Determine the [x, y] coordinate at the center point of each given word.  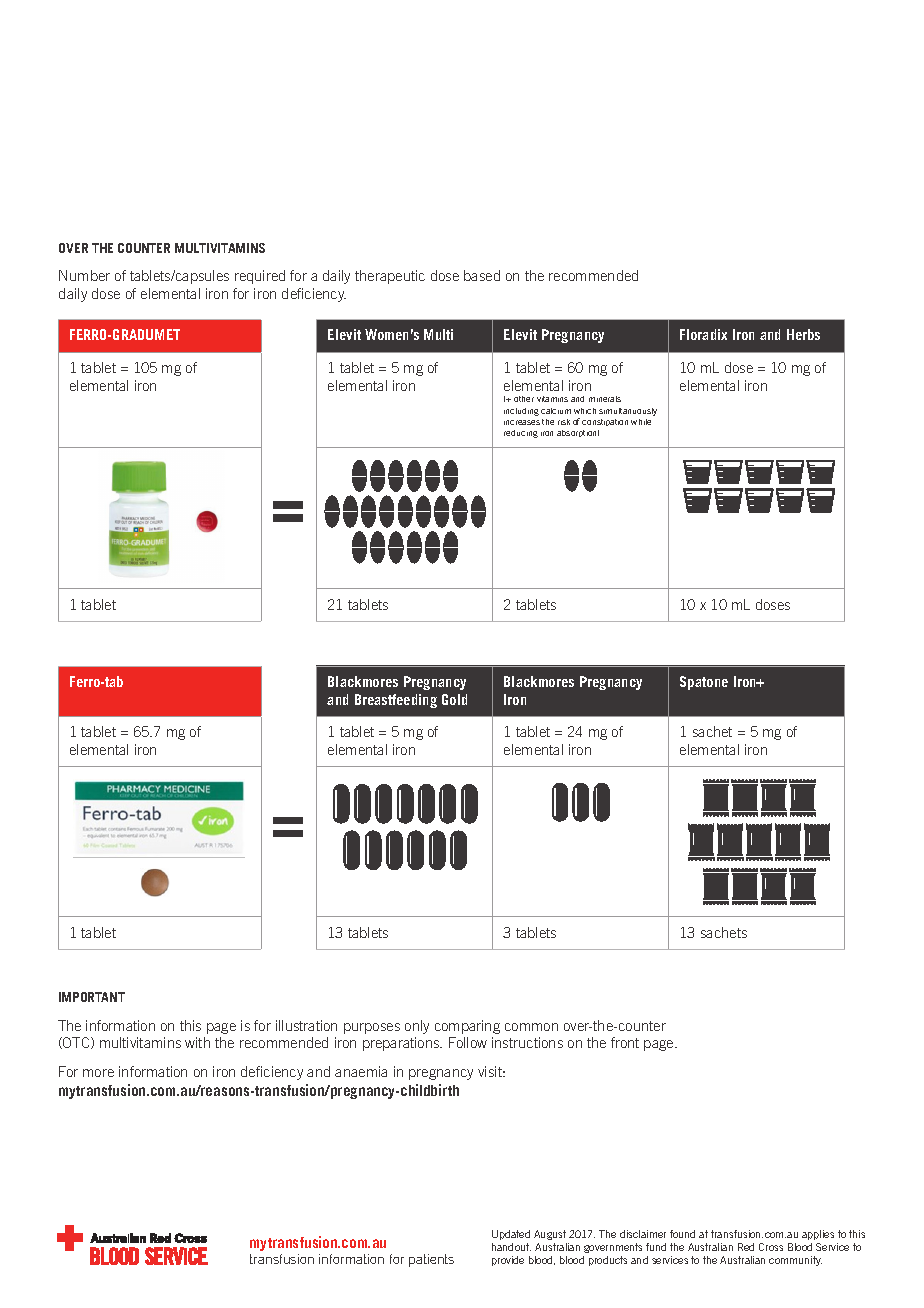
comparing [467, 1027]
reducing [521, 434]
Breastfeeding [396, 701]
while [641, 422]
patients [431, 1260]
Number [84, 275]
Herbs [803, 334]
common [531, 1027]
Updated [511, 1235]
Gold [454, 699]
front [625, 1042]
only [417, 1027]
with [197, 1042]
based [482, 275]
